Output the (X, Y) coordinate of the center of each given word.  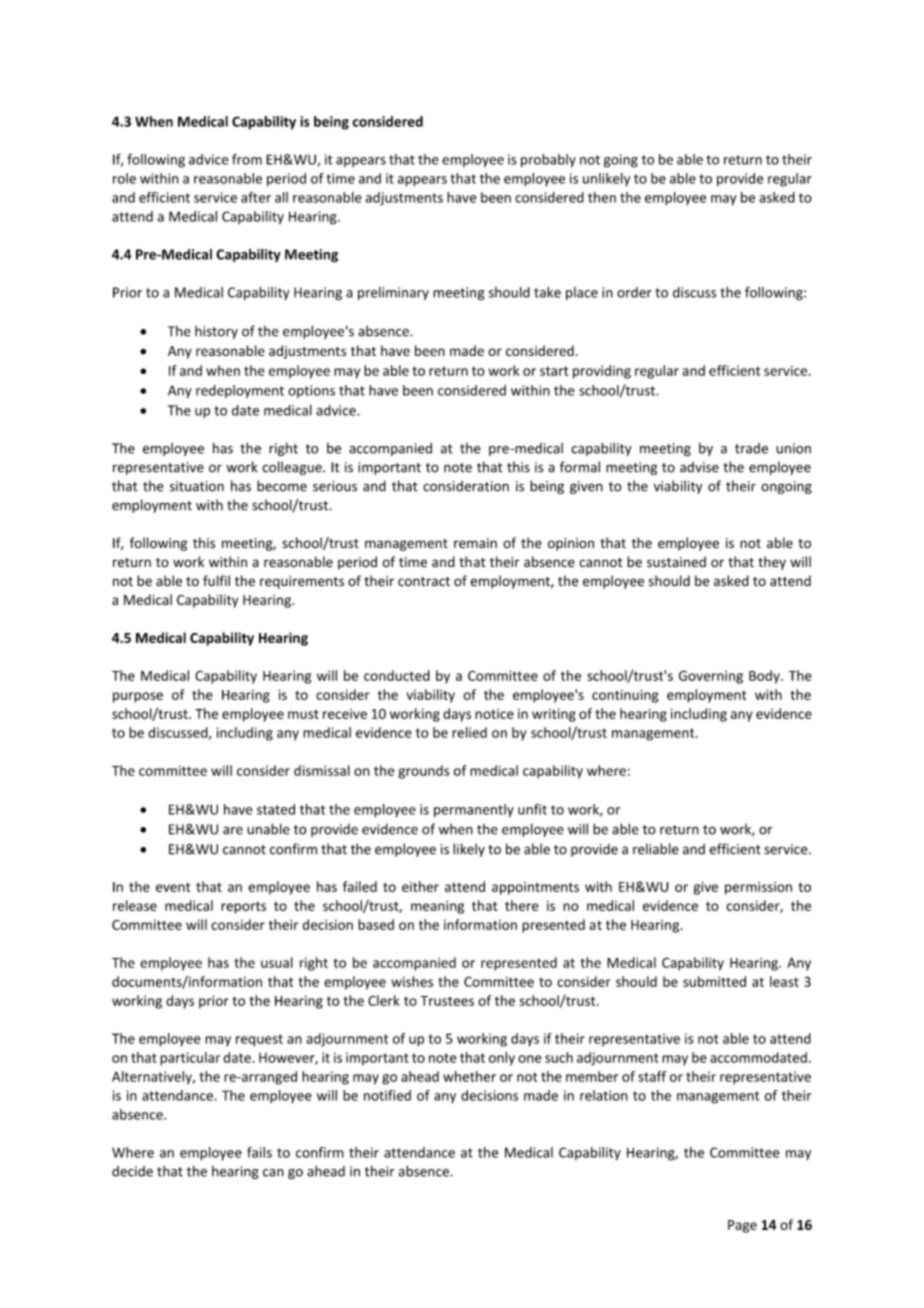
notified (387, 1095)
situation (197, 486)
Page (742, 1226)
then (602, 197)
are (233, 831)
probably (548, 161)
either (420, 886)
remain (475, 543)
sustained (676, 561)
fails (259, 1152)
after (256, 197)
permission (758, 888)
